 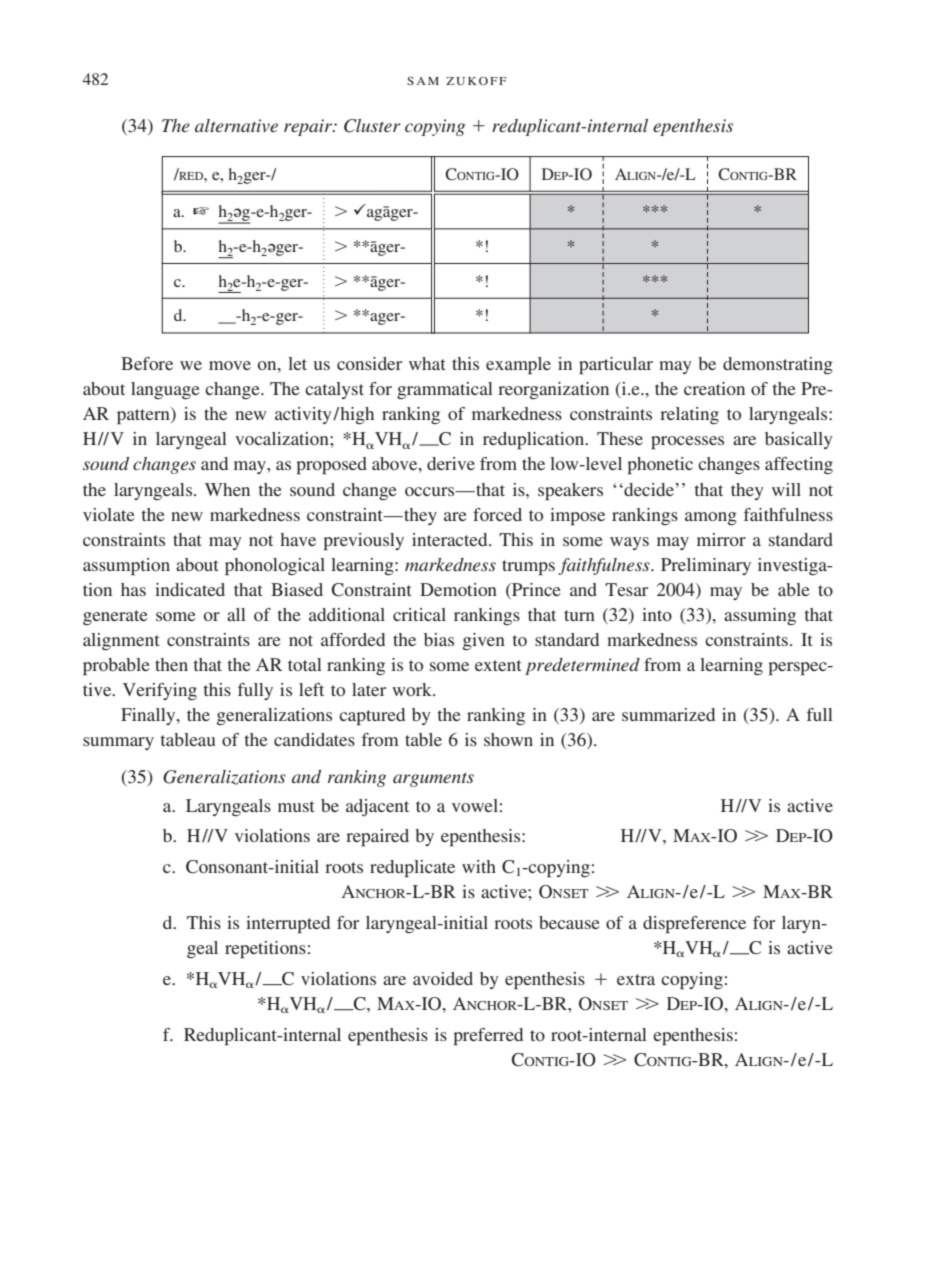 I want to click on avoided, so click(x=443, y=978).
